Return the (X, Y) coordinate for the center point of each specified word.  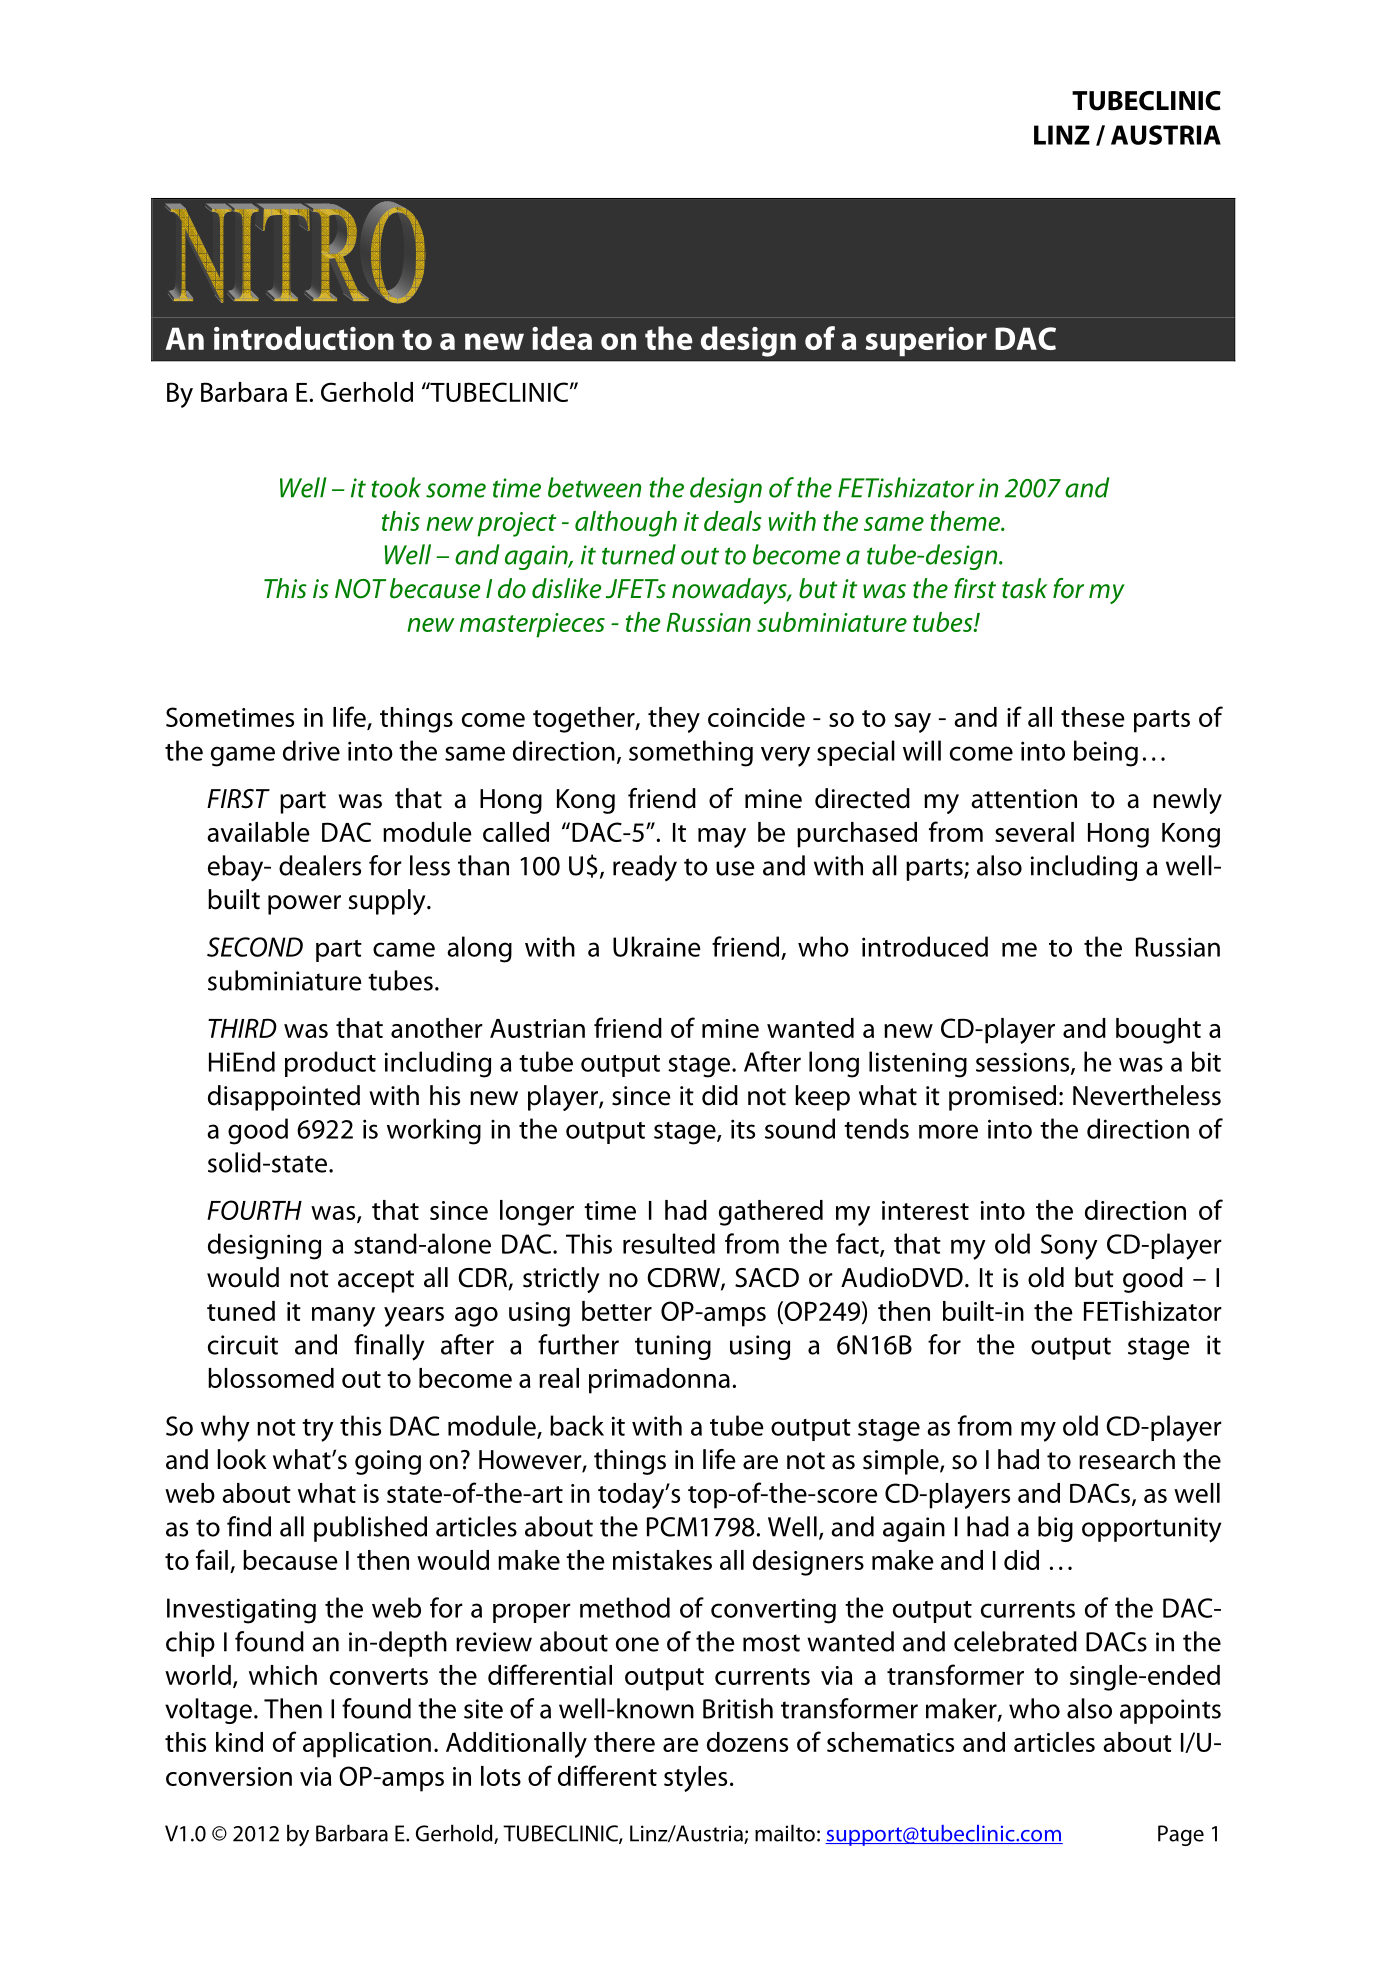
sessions (1024, 1063)
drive (311, 750)
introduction (304, 338)
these (1093, 717)
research (1127, 1459)
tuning (673, 1347)
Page (1181, 1835)
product (330, 1064)
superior (926, 341)
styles (695, 1779)
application (367, 1745)
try (318, 1430)
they (674, 720)
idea (562, 338)
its (743, 1129)
